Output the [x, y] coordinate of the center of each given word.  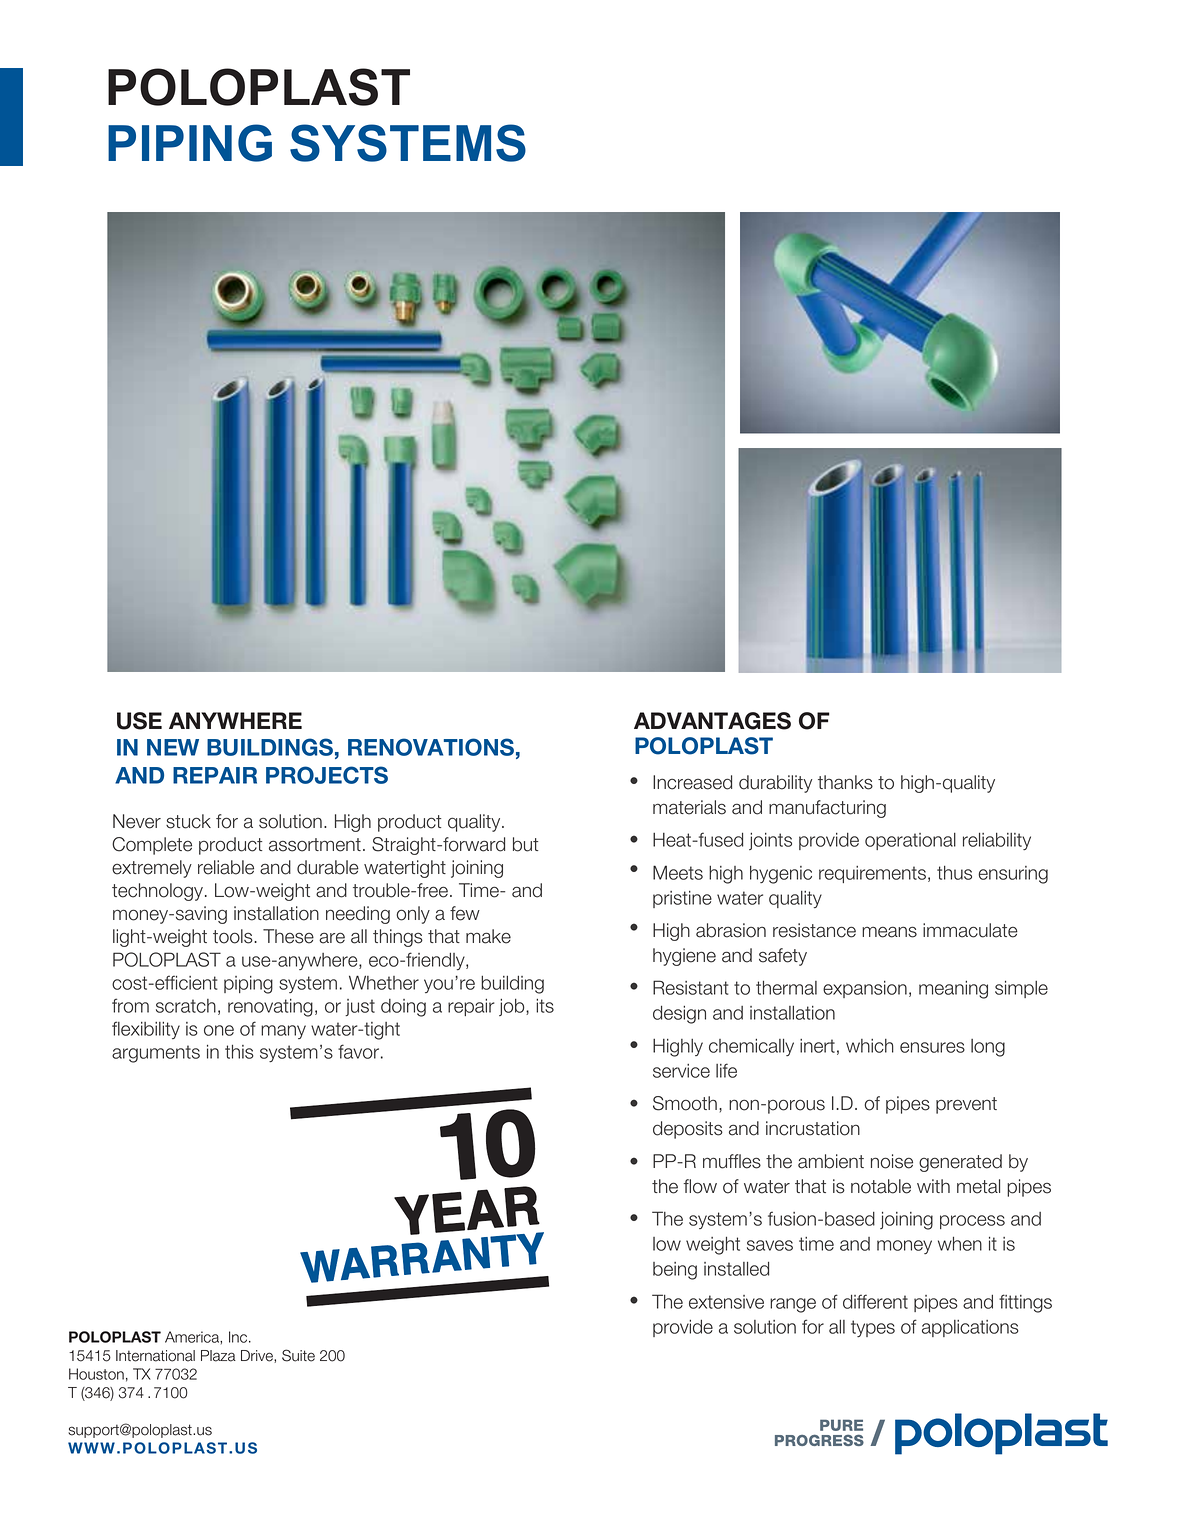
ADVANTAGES [712, 721]
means [889, 932]
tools [234, 936]
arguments [156, 1054]
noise [892, 1161]
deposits [688, 1130]
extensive [726, 1302]
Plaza [218, 1356]
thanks [845, 782]
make [488, 936]
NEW [173, 747]
